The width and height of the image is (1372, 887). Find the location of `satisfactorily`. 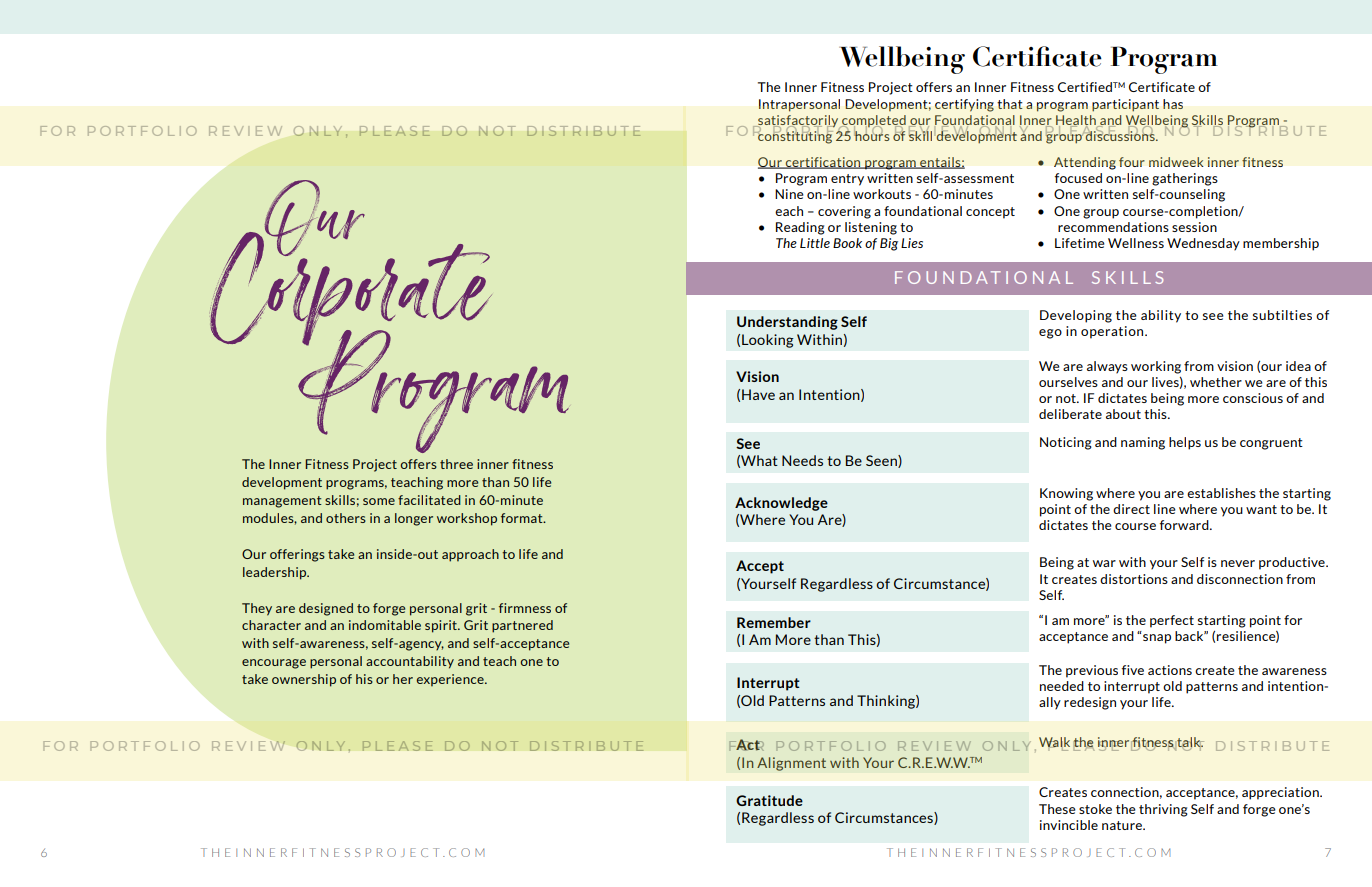

satisfactorily is located at coordinates (798, 122).
